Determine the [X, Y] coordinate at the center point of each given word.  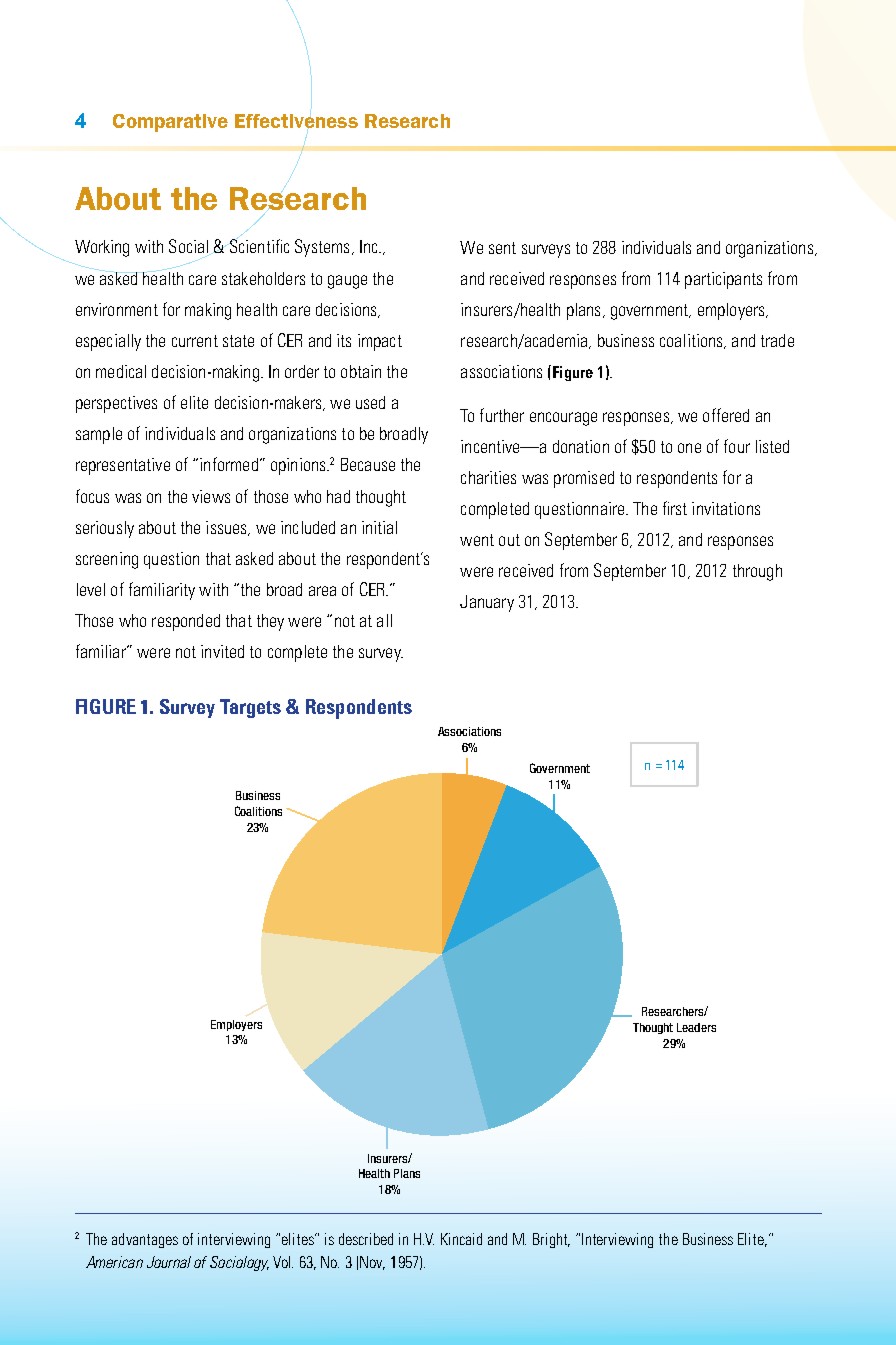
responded [186, 622]
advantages [145, 1240]
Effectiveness [296, 121]
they [270, 622]
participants [723, 280]
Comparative [170, 123]
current [195, 341]
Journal [169, 1262]
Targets [250, 708]
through [757, 572]
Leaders [696, 1027]
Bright [551, 1240]
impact [380, 342]
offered [726, 415]
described [366, 1239]
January [487, 603]
